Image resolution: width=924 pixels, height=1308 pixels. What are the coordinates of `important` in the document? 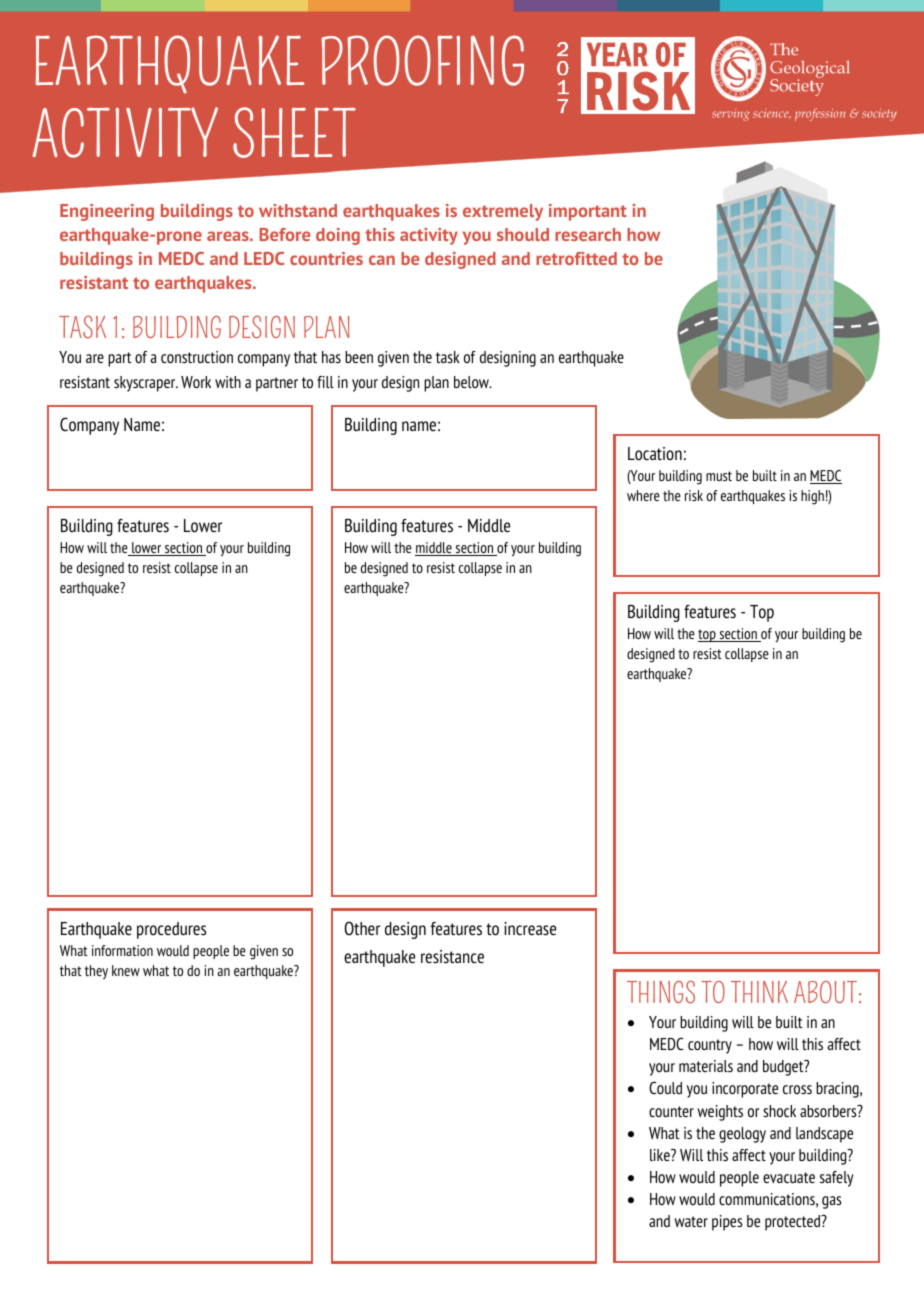 It's located at (588, 212).
